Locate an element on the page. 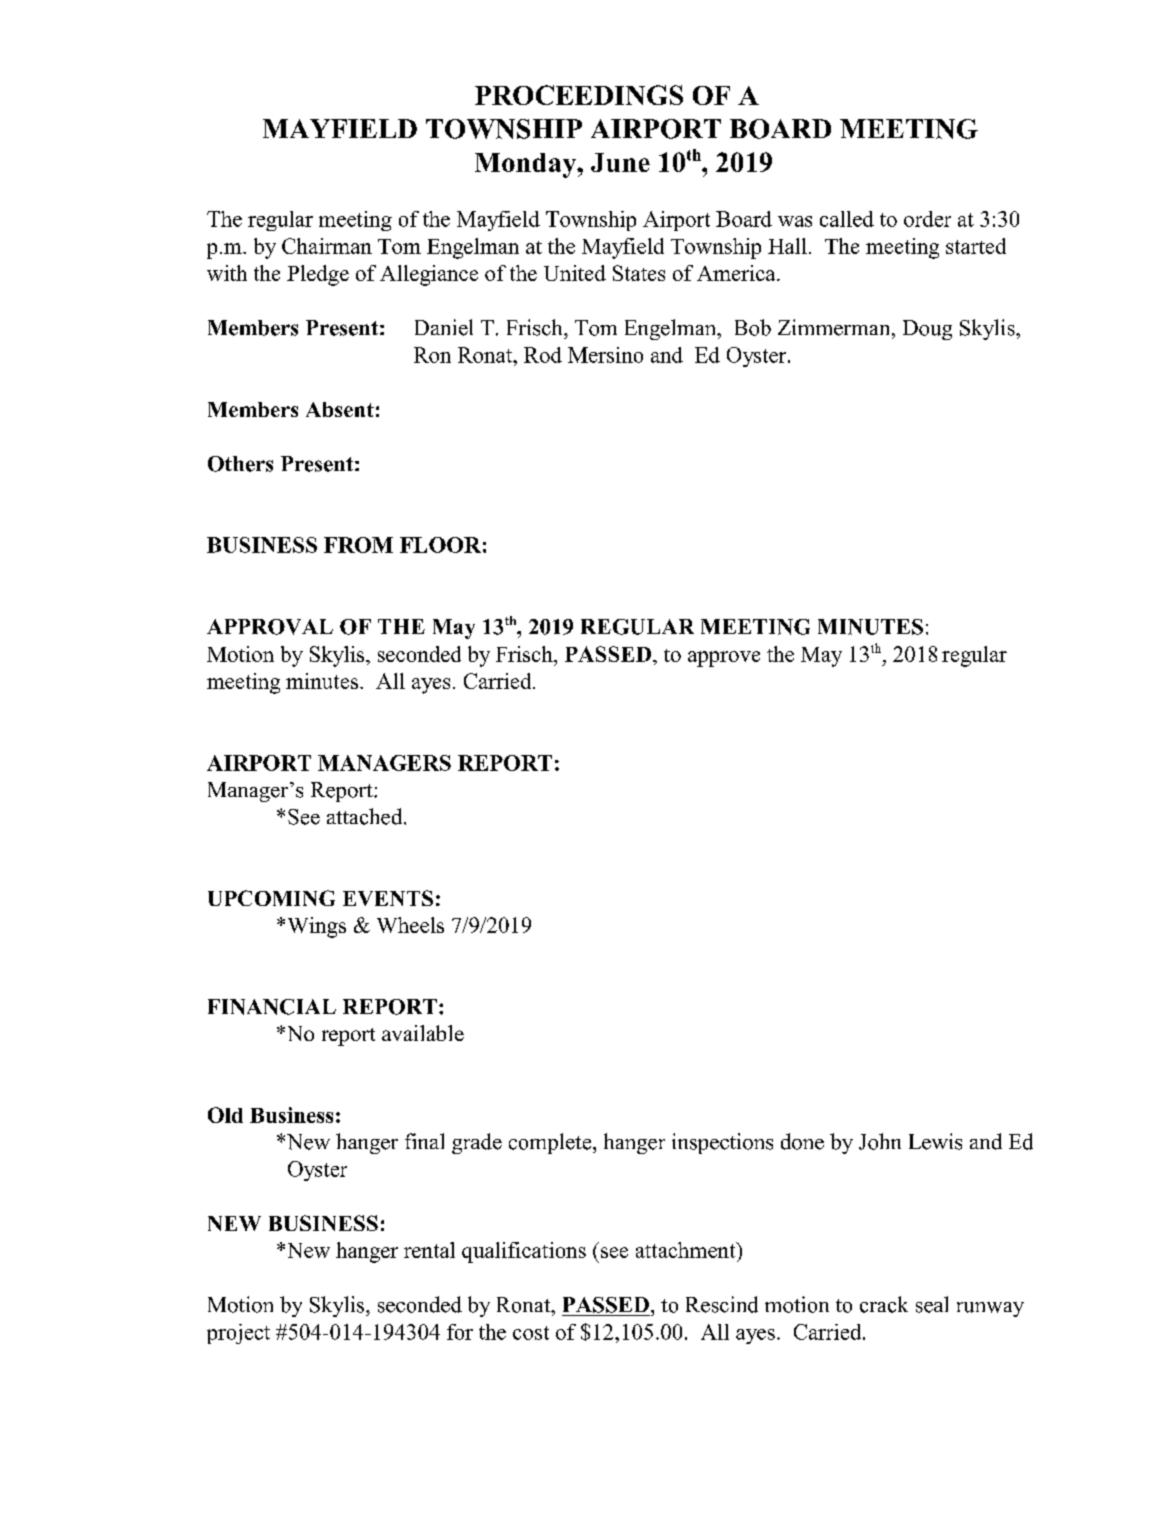  Wheels is located at coordinates (410, 925).
